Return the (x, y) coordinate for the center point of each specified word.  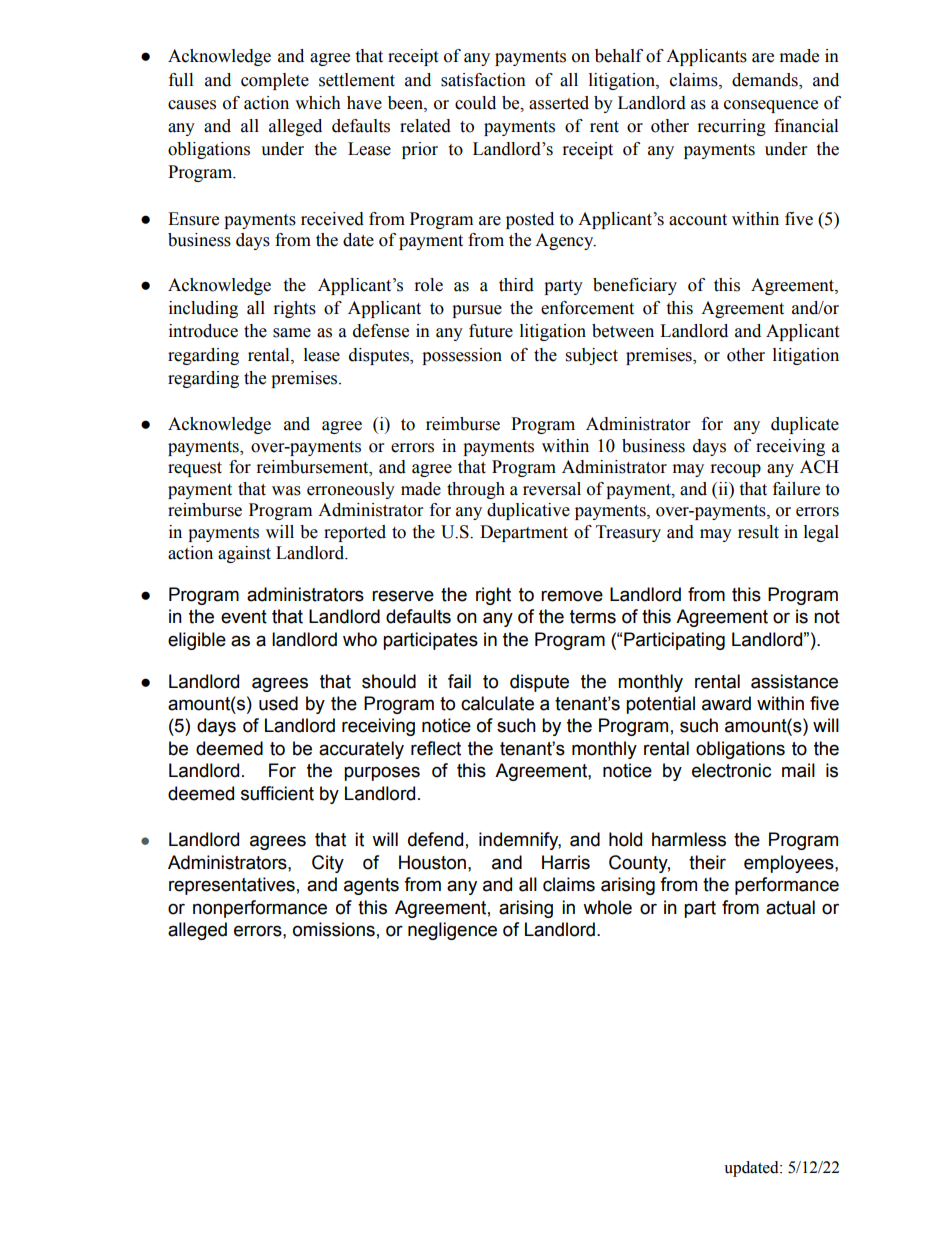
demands (766, 80)
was (286, 491)
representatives (232, 886)
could (475, 103)
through (476, 490)
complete (275, 81)
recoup (736, 470)
